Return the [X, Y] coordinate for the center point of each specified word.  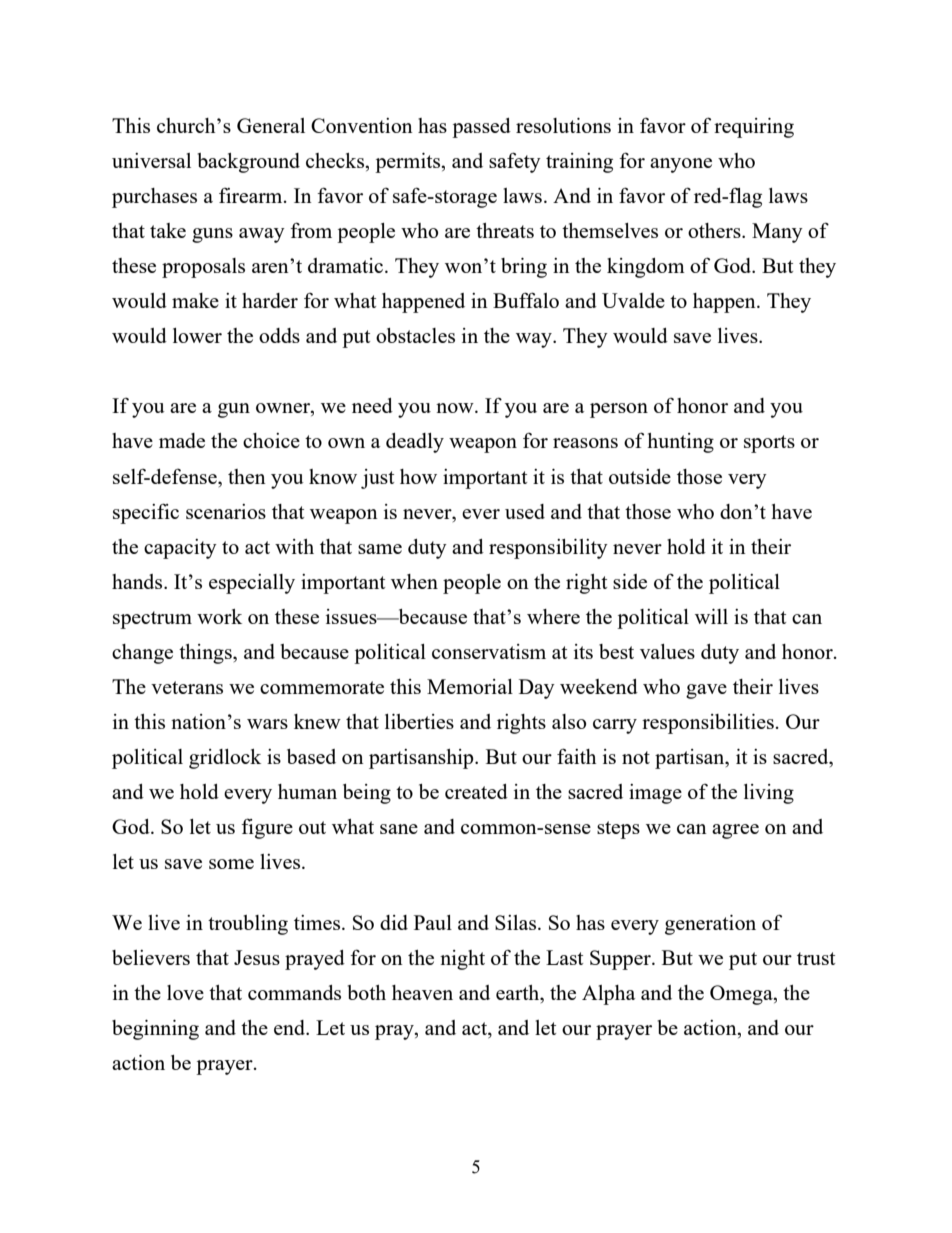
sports [769, 444]
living [769, 794]
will [711, 616]
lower [197, 335]
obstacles [415, 335]
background [249, 163]
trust [816, 958]
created [476, 791]
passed [481, 128]
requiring [754, 128]
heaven [422, 992]
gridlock [225, 759]
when [414, 581]
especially [252, 584]
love [185, 992]
